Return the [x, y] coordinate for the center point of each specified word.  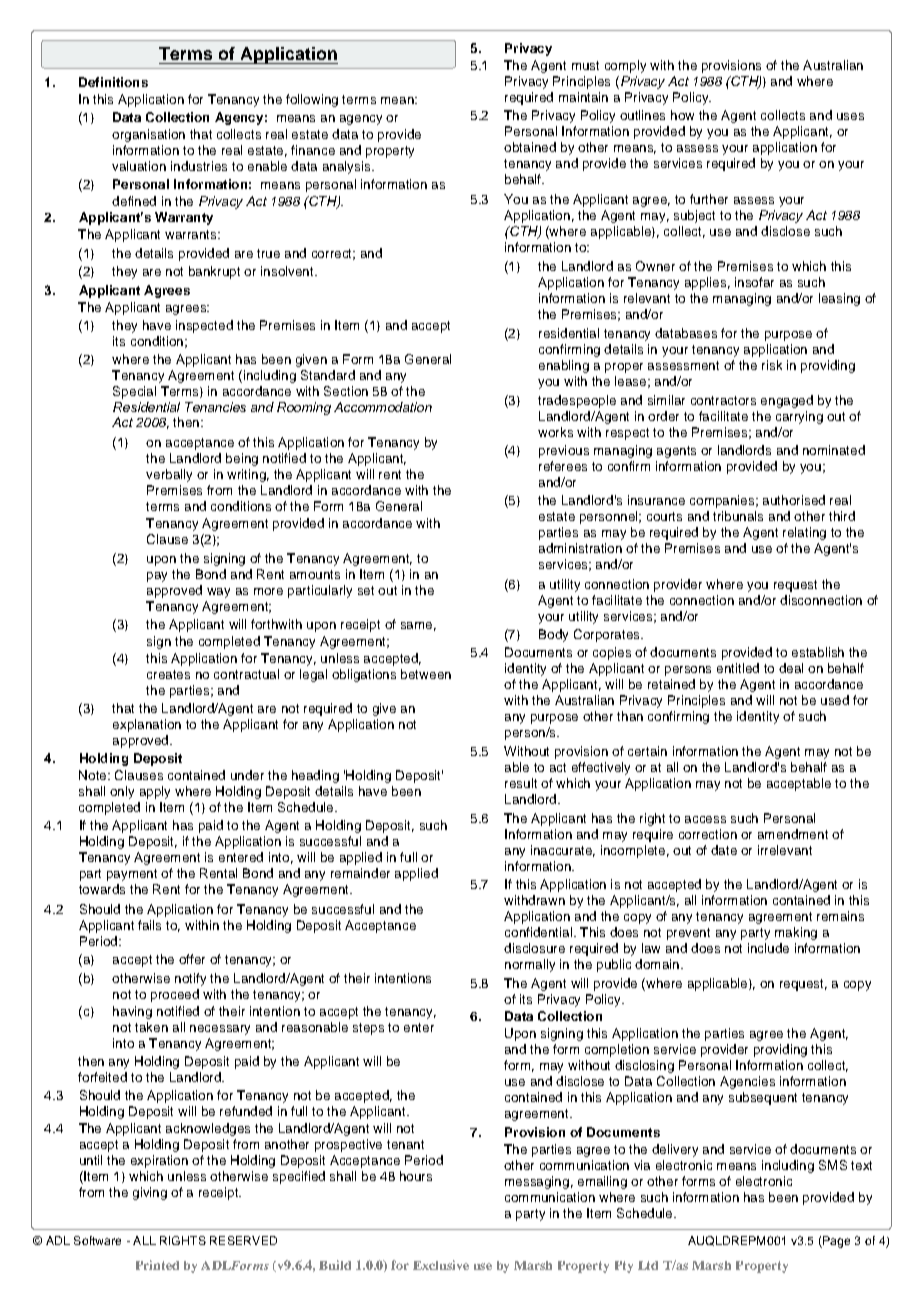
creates [168, 674]
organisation [148, 135]
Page [835, 1242]
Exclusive [441, 1265]
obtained [530, 147]
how [682, 115]
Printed [157, 1265]
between [426, 674]
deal [791, 668]
